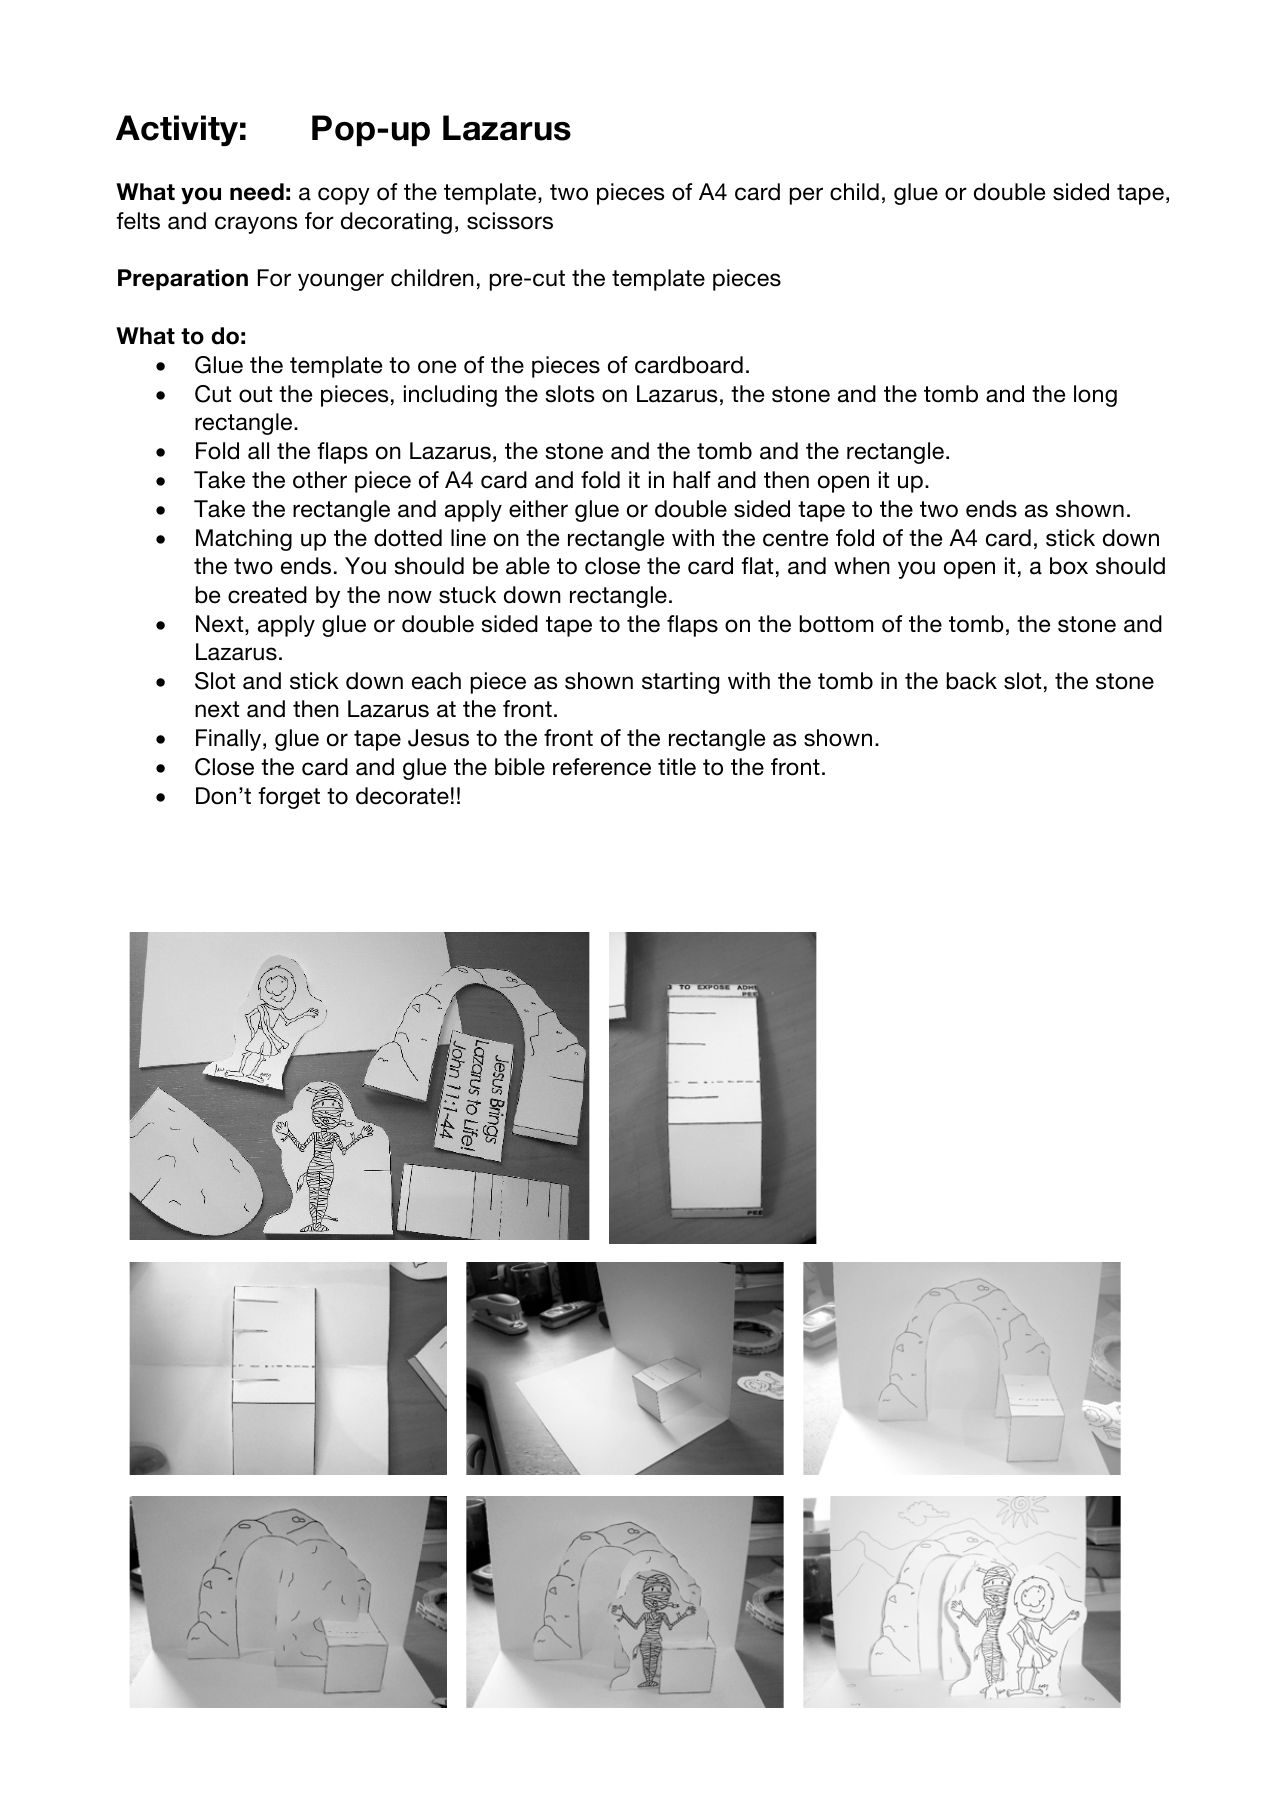 The height and width of the screenshot is (1818, 1285). Describe the element at coordinates (267, 595) in the screenshot. I see `created` at that location.
